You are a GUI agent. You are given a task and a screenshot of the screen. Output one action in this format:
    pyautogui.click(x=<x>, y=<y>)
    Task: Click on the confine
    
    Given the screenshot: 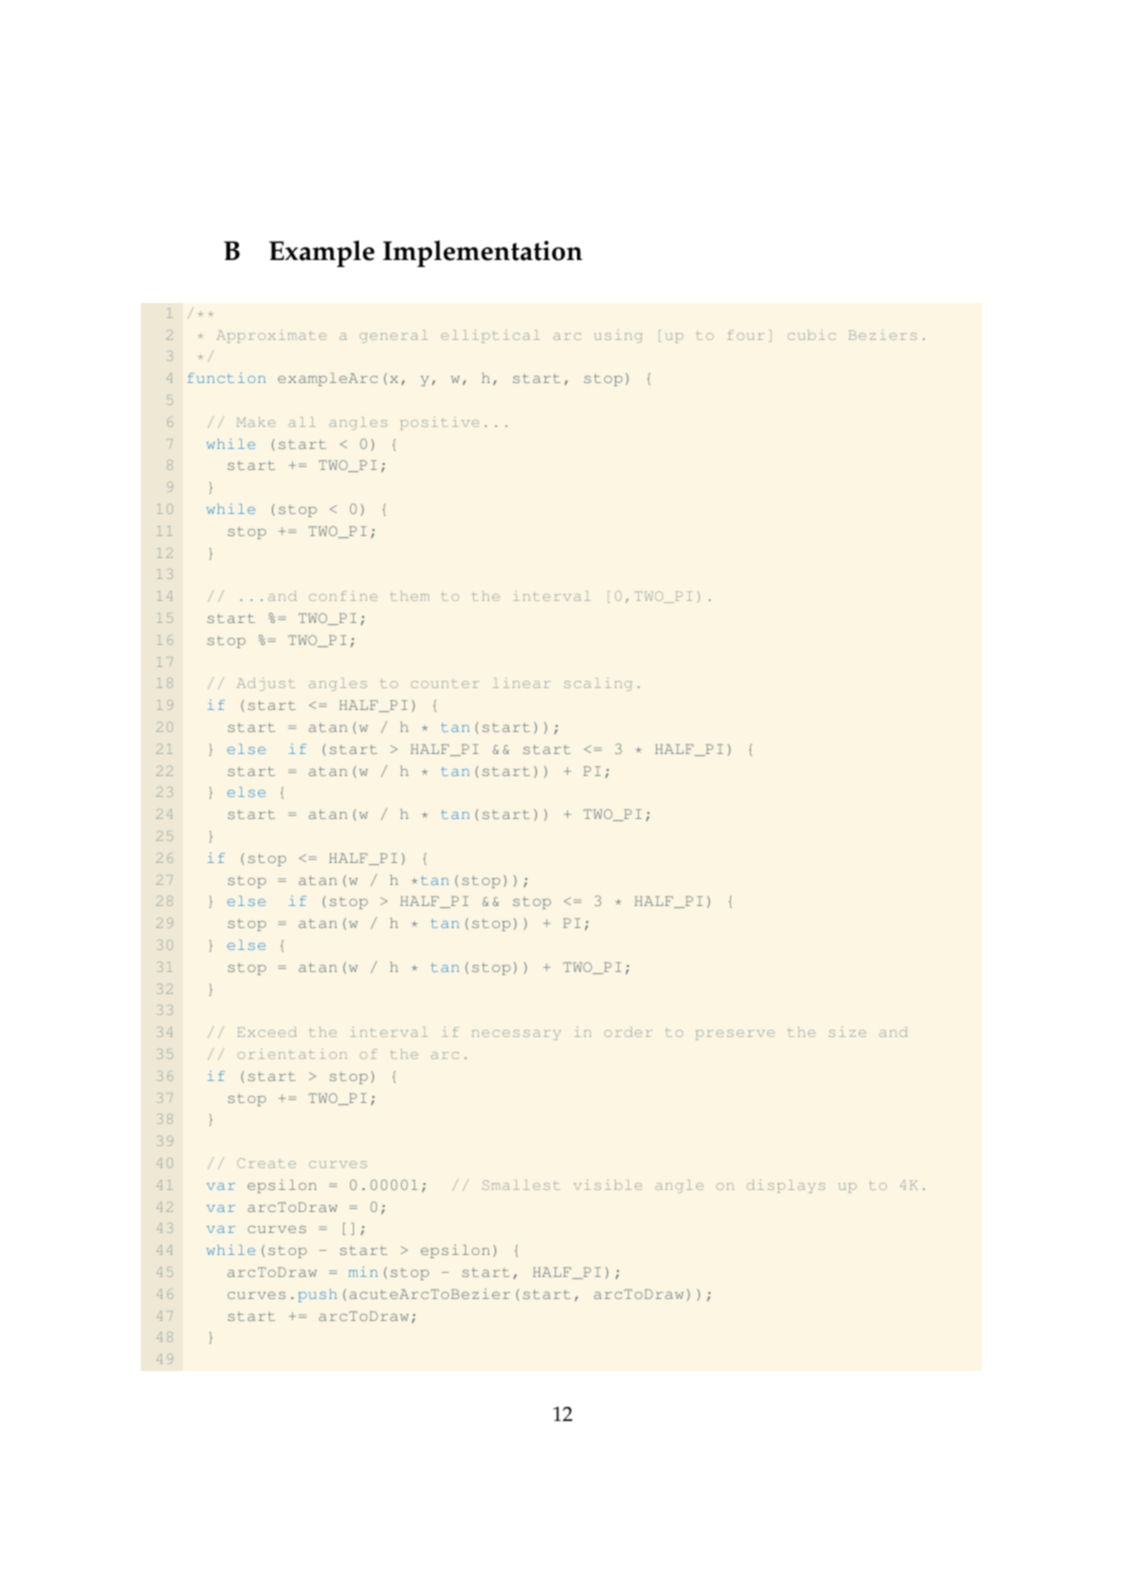 What is the action you would take?
    pyautogui.click(x=343, y=596)
